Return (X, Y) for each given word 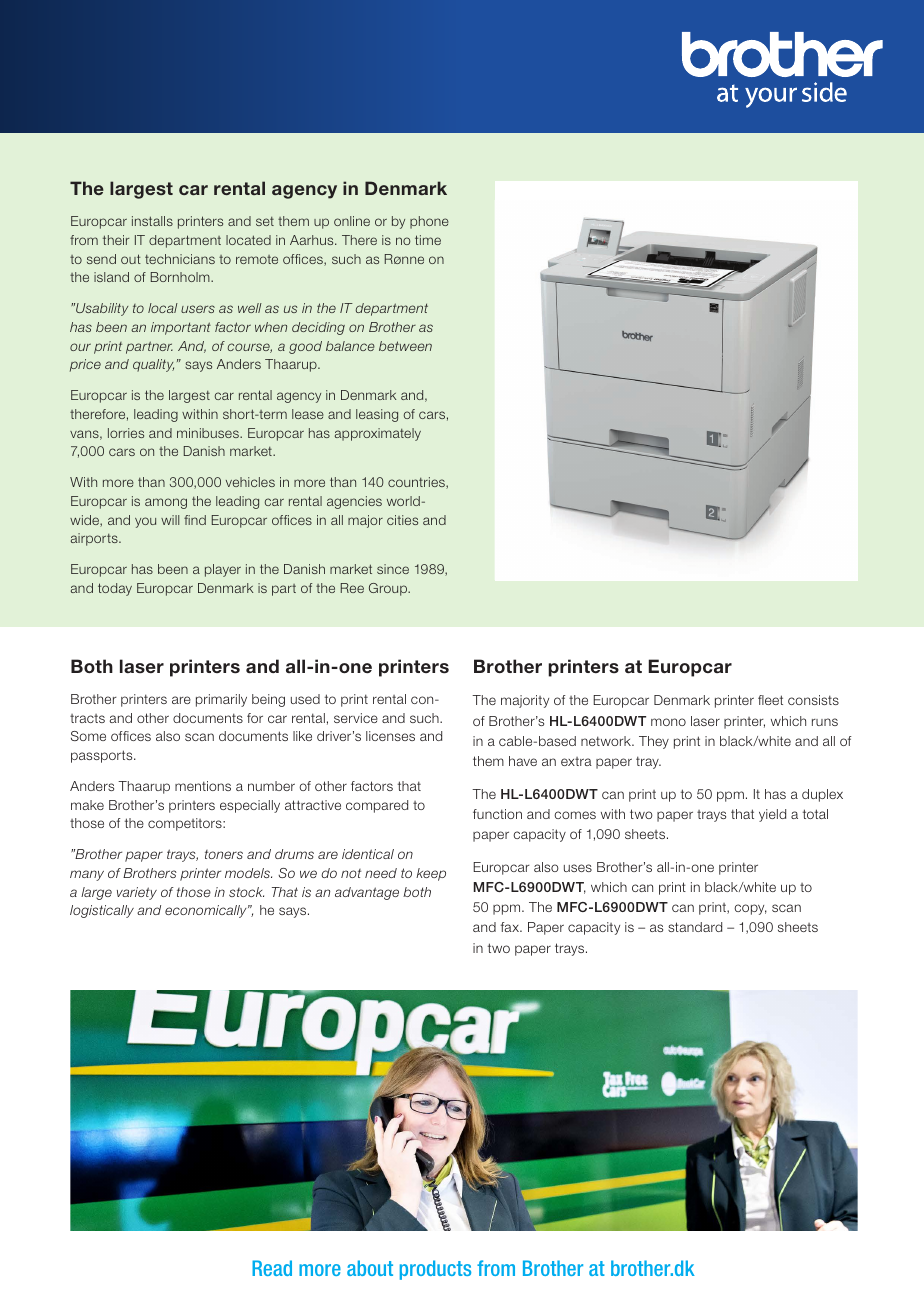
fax (510, 927)
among (166, 503)
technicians (180, 259)
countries (417, 483)
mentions (203, 786)
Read (272, 1268)
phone (429, 222)
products (435, 1270)
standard (695, 927)
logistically (102, 911)
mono (668, 722)
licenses (390, 736)
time (428, 240)
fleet (770, 700)
